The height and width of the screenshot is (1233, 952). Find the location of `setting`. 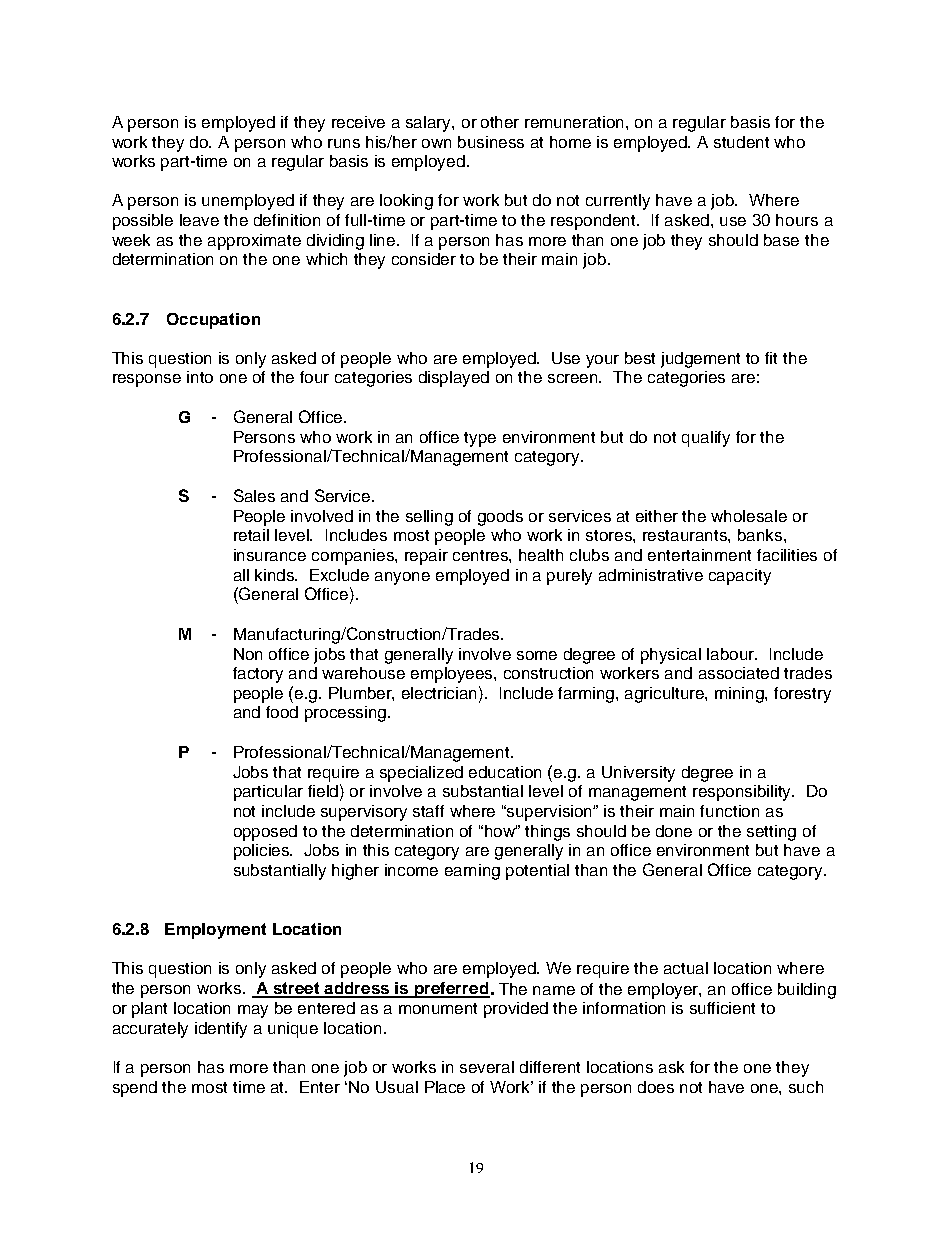

setting is located at coordinates (771, 833).
